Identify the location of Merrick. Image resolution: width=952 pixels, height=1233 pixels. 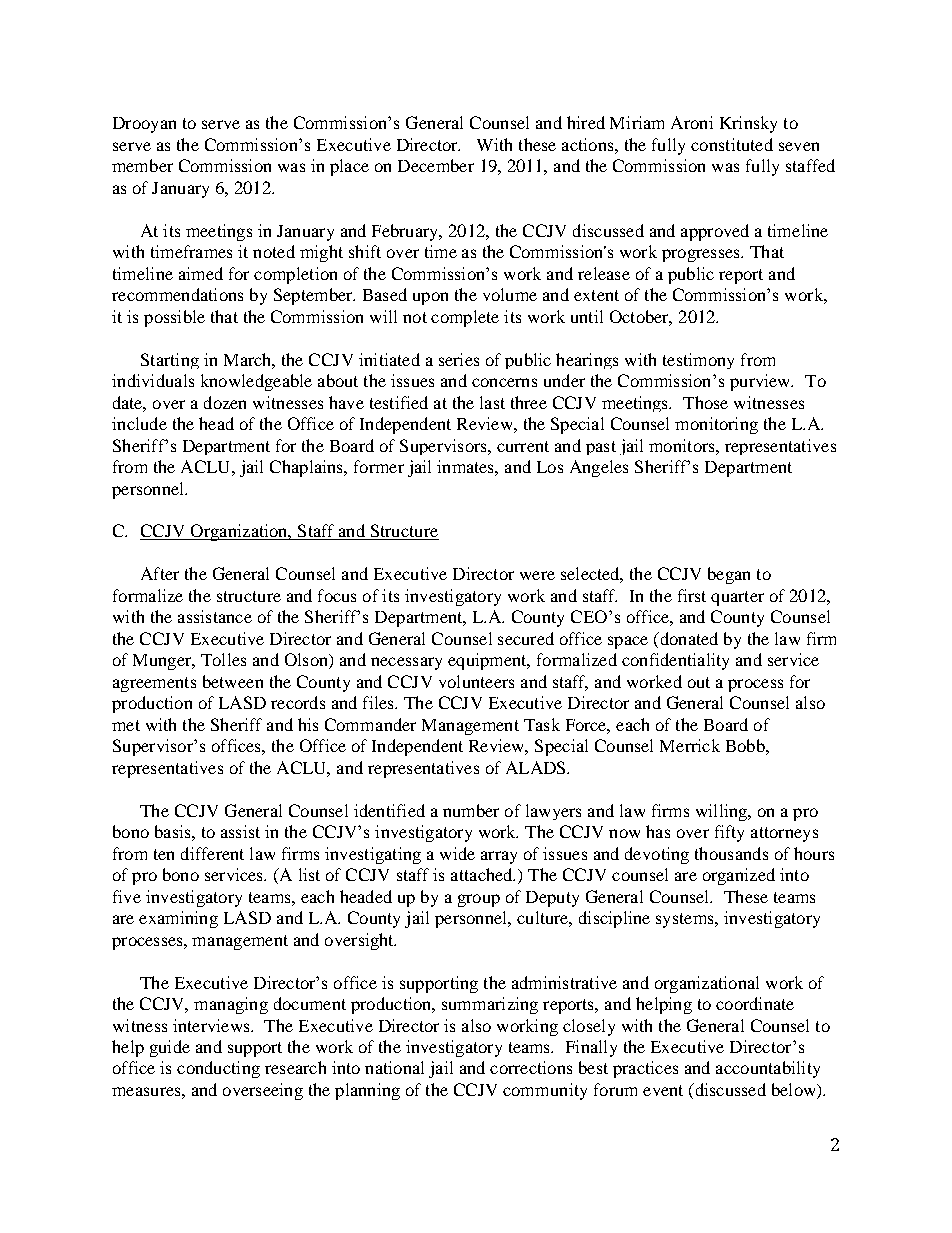
(690, 745).
